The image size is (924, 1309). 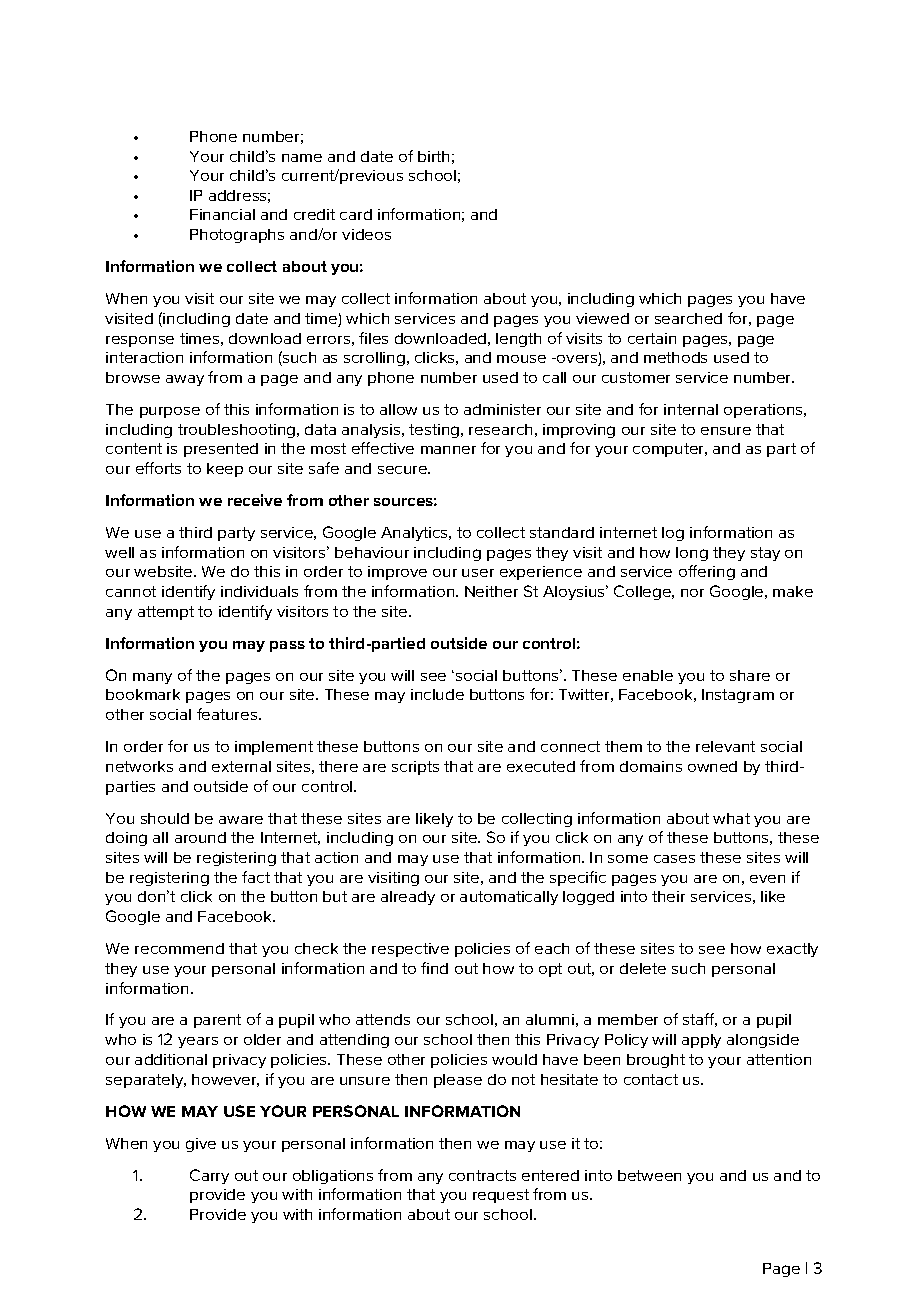 What do you see at coordinates (222, 214) in the screenshot?
I see `Financial` at bounding box center [222, 214].
